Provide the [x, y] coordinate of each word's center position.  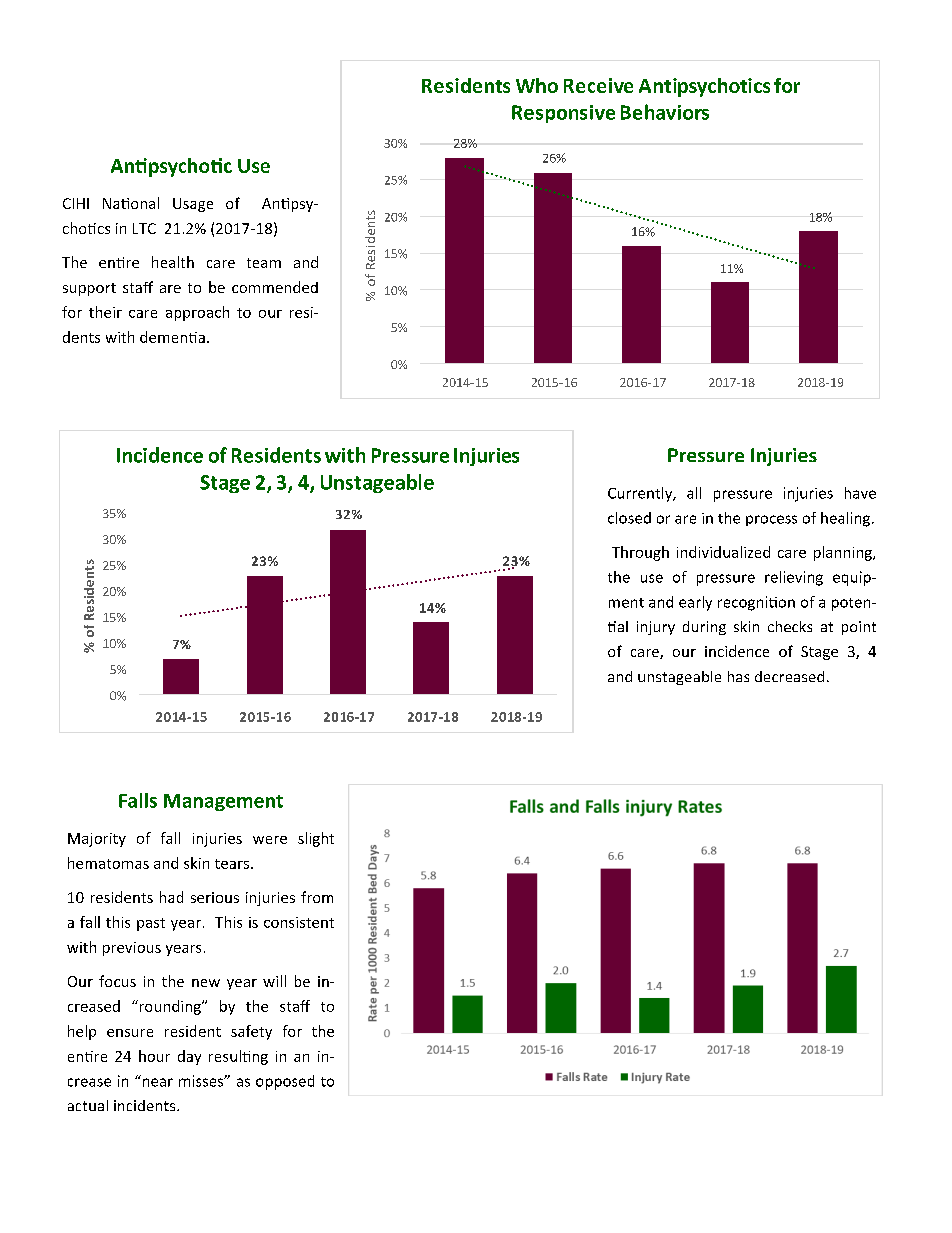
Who [537, 85]
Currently [641, 494]
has [738, 676]
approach [197, 313]
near [158, 1082]
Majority [97, 840]
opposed [285, 1082]
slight [316, 839]
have [860, 493]
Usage [193, 205]
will [274, 981]
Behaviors [665, 112]
